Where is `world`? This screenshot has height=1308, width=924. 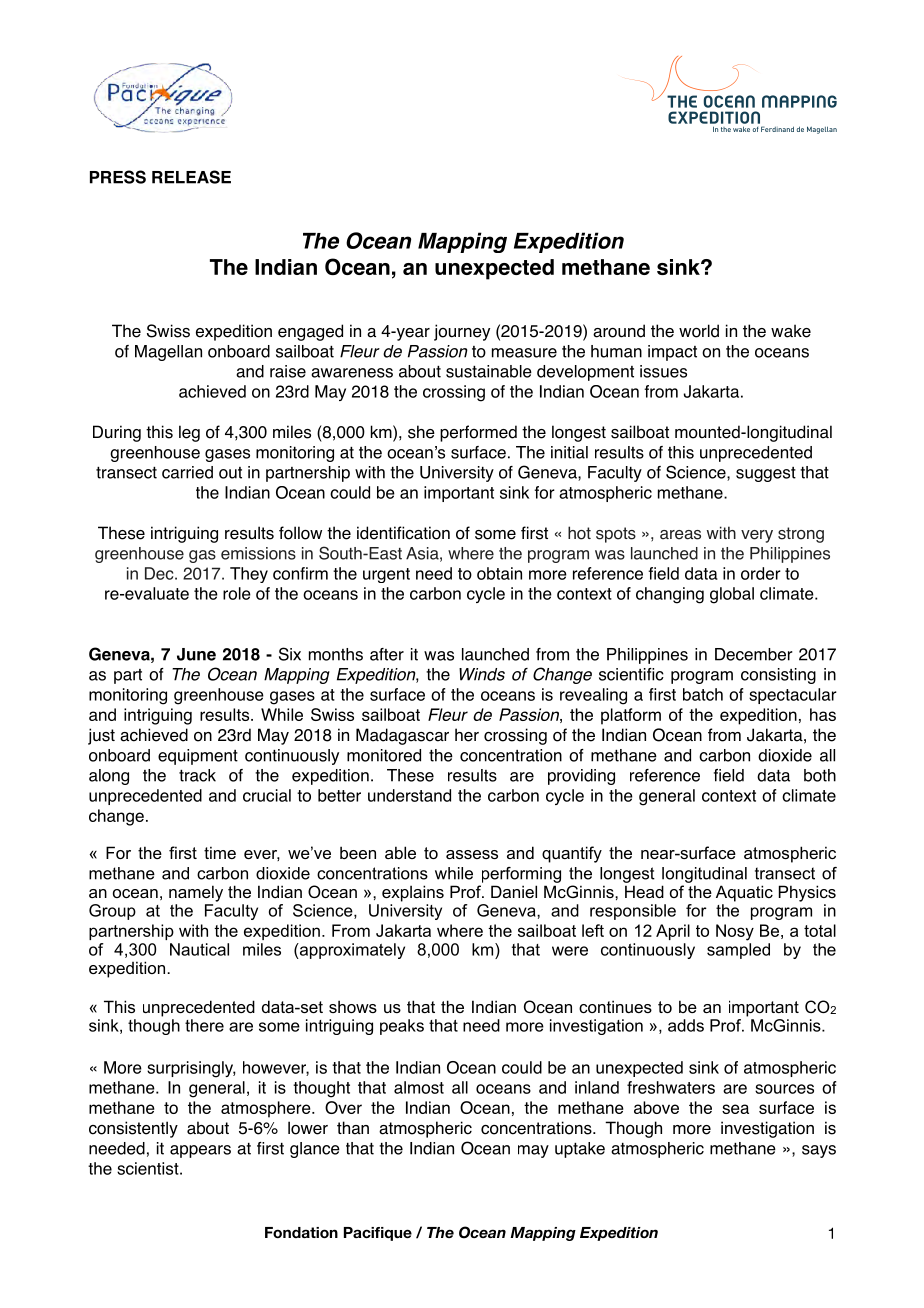
world is located at coordinates (699, 331).
